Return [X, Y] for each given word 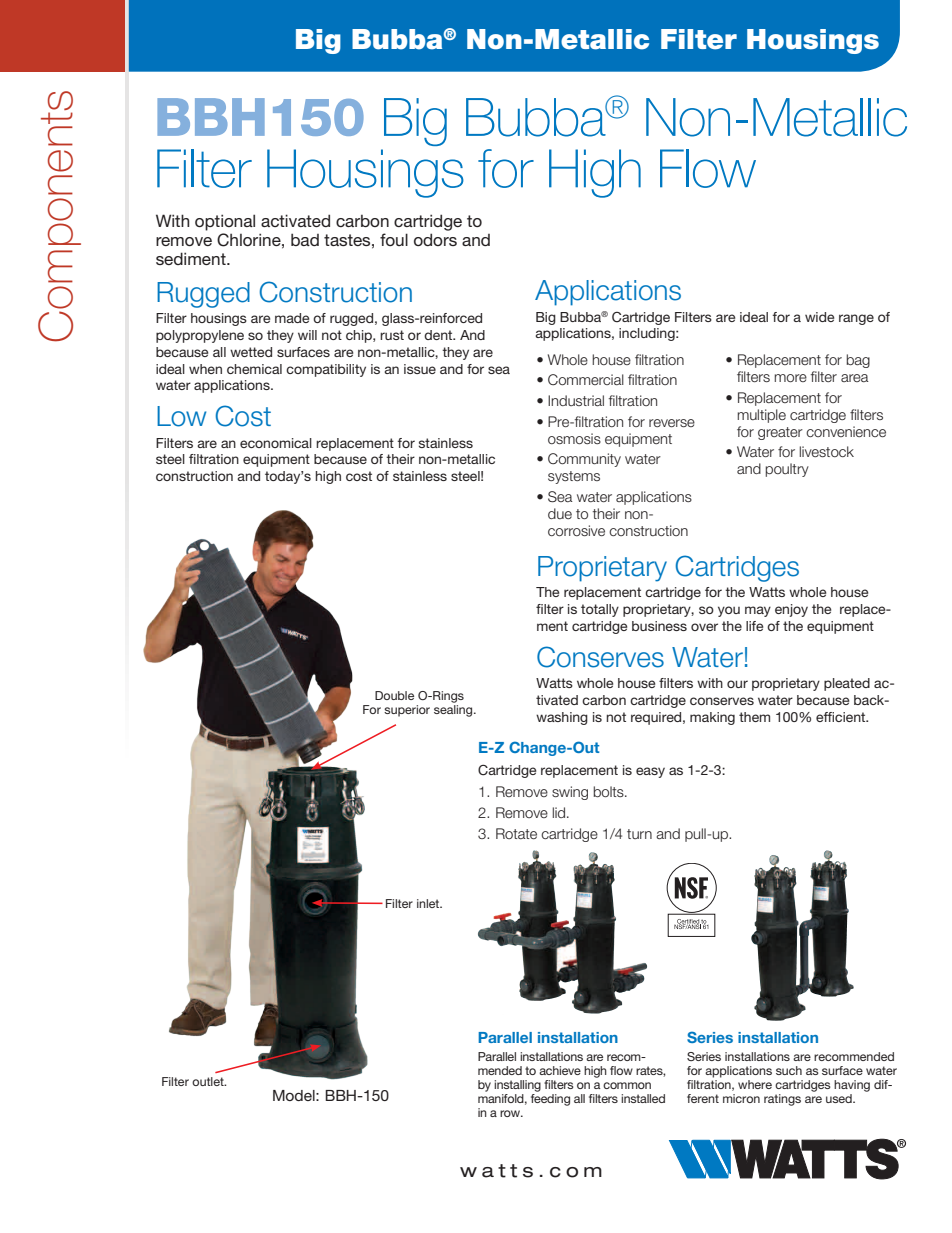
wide [819, 317]
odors [435, 239]
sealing [454, 711]
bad [305, 239]
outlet [209, 1081]
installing [517, 1086]
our [737, 684]
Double [394, 695]
